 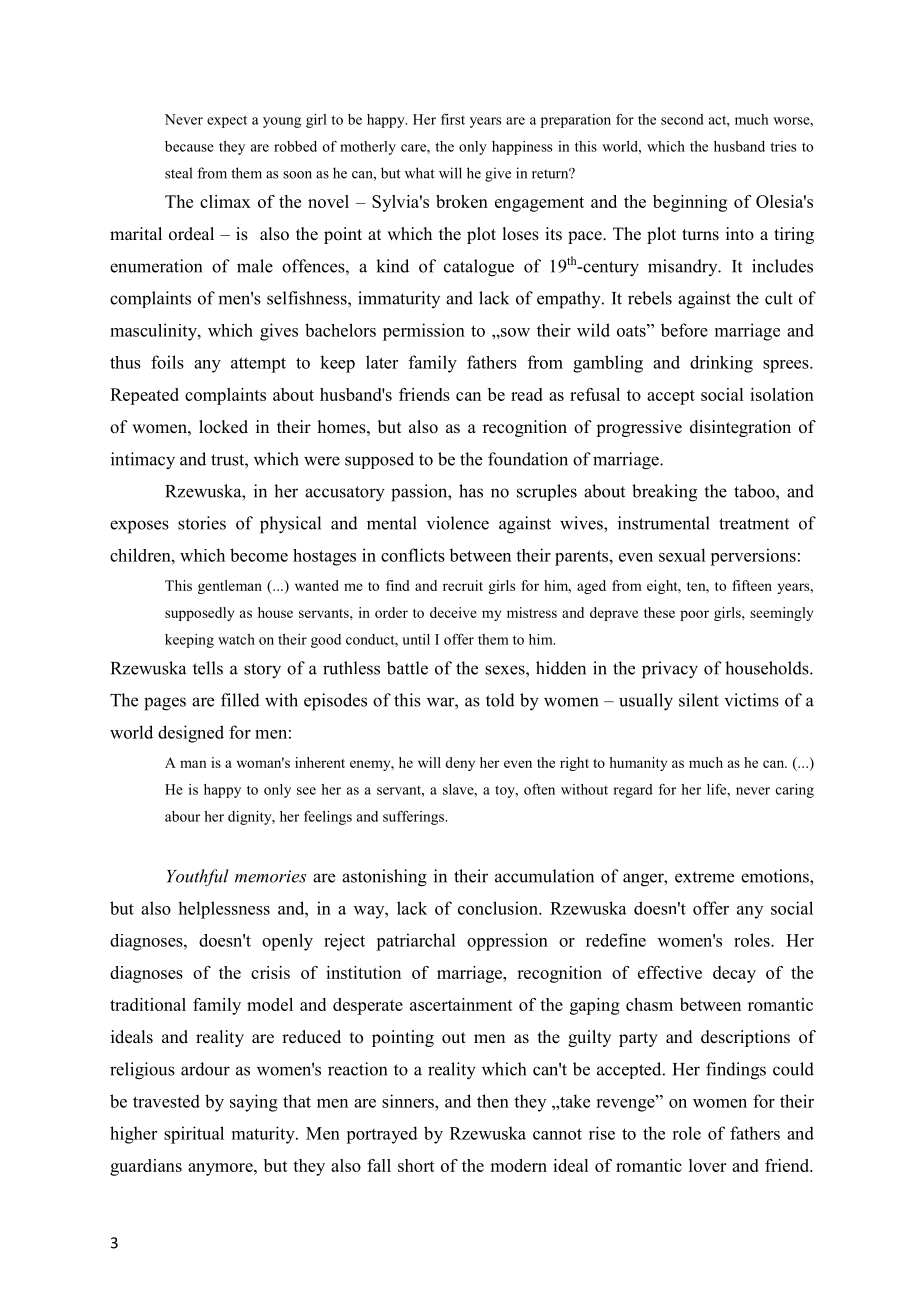 What do you see at coordinates (414, 818) in the document?
I see `sufferings` at bounding box center [414, 818].
